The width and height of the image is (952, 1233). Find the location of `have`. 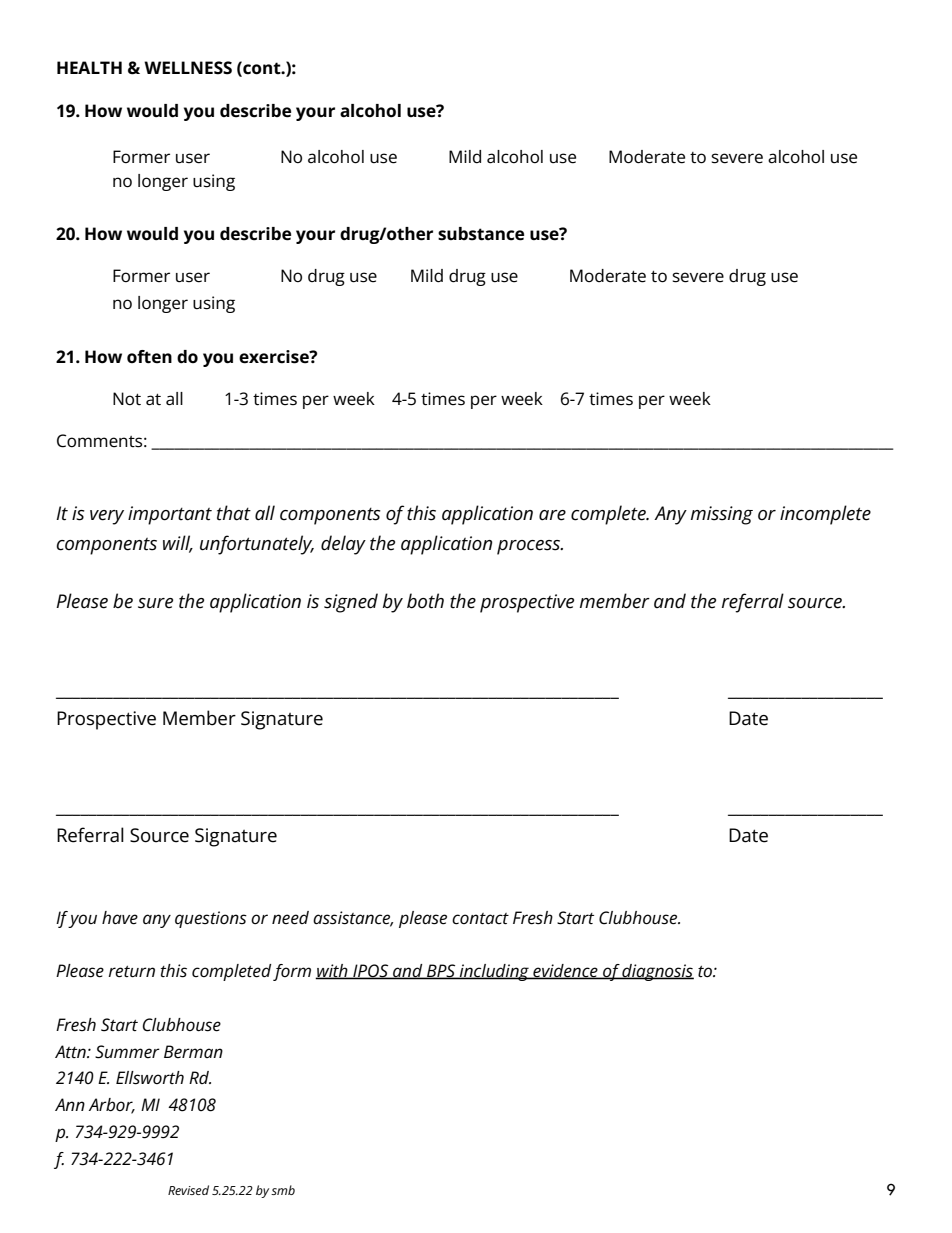

have is located at coordinates (120, 918).
